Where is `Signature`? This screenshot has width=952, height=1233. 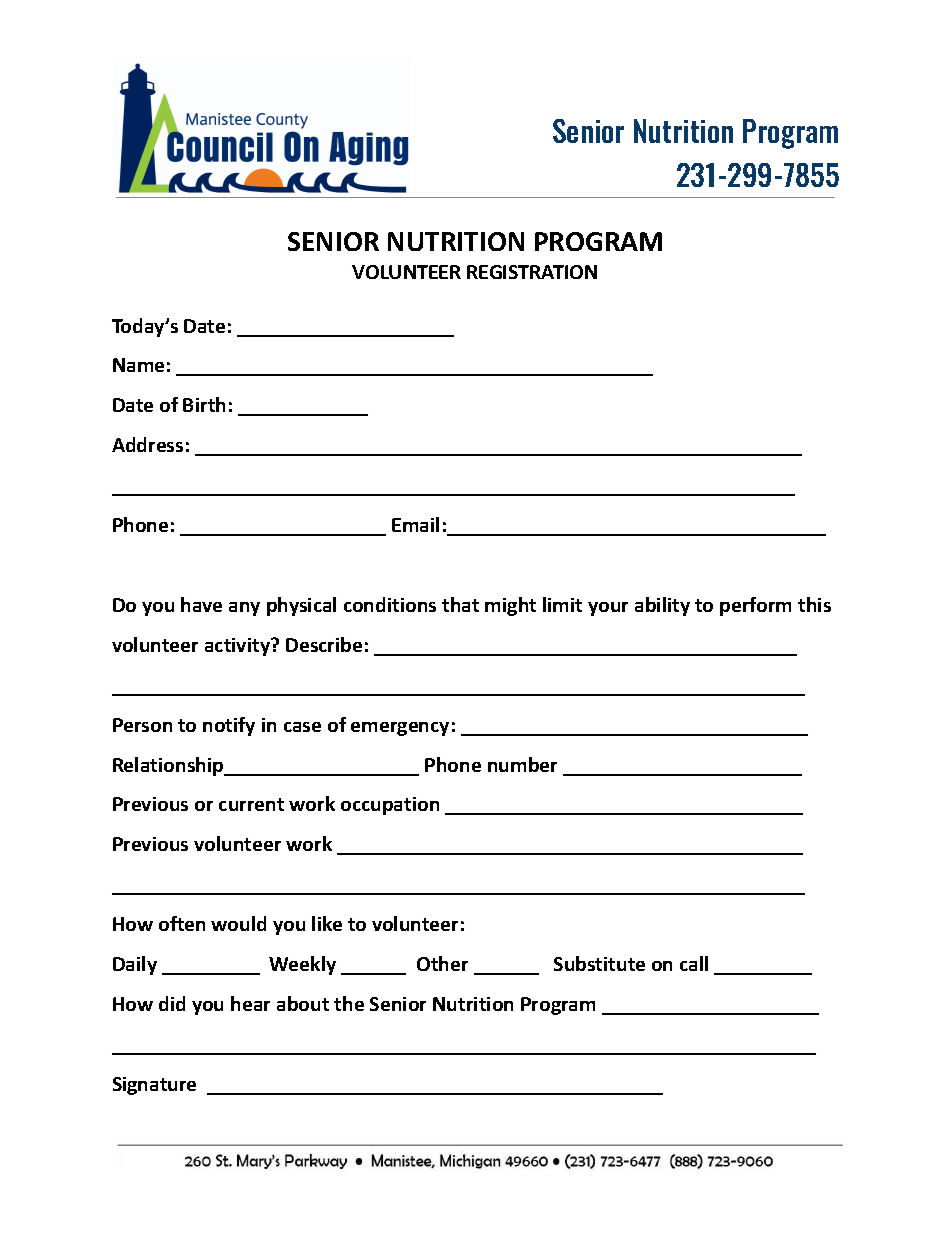
Signature is located at coordinates (154, 1086).
